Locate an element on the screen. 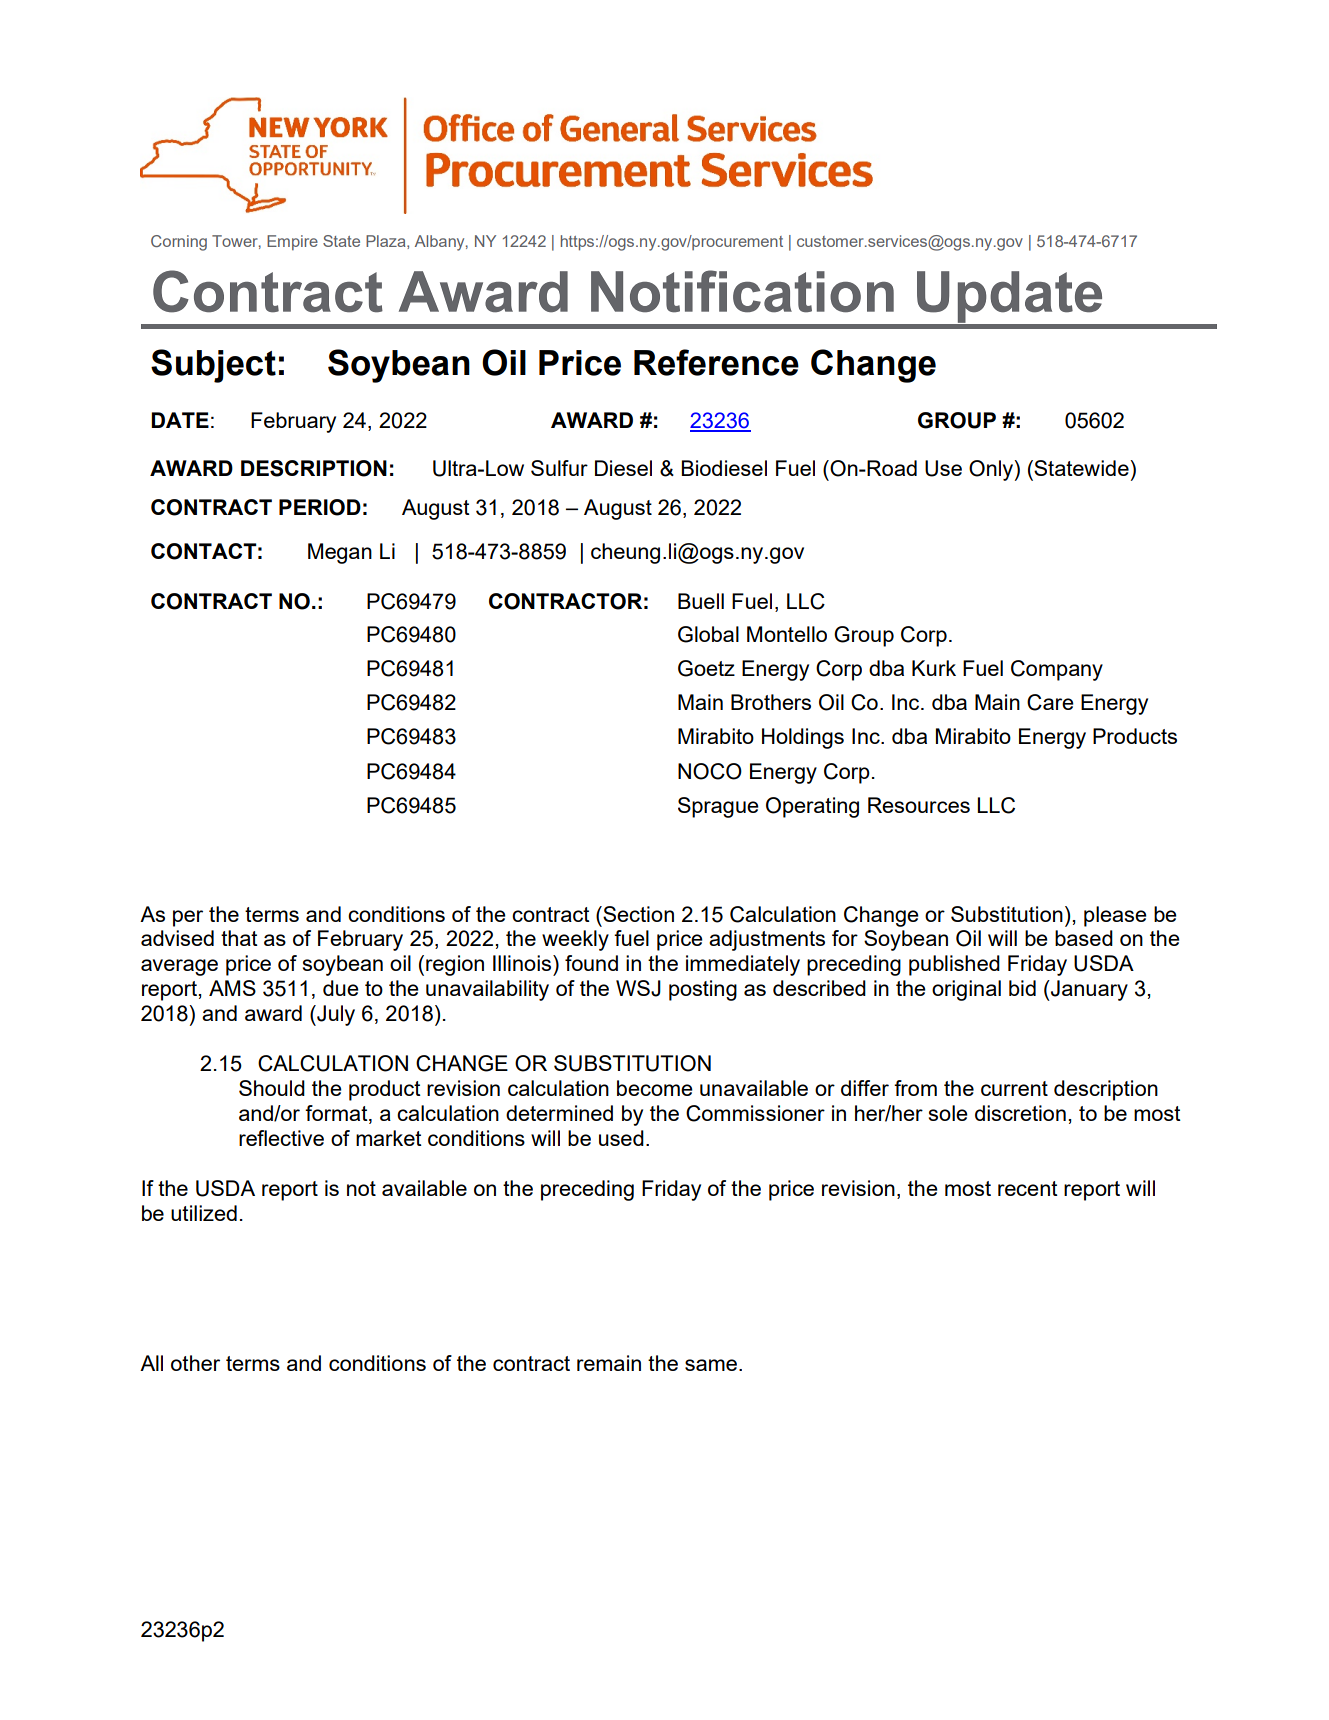 The image size is (1329, 1720). Notification is located at coordinates (742, 291).
